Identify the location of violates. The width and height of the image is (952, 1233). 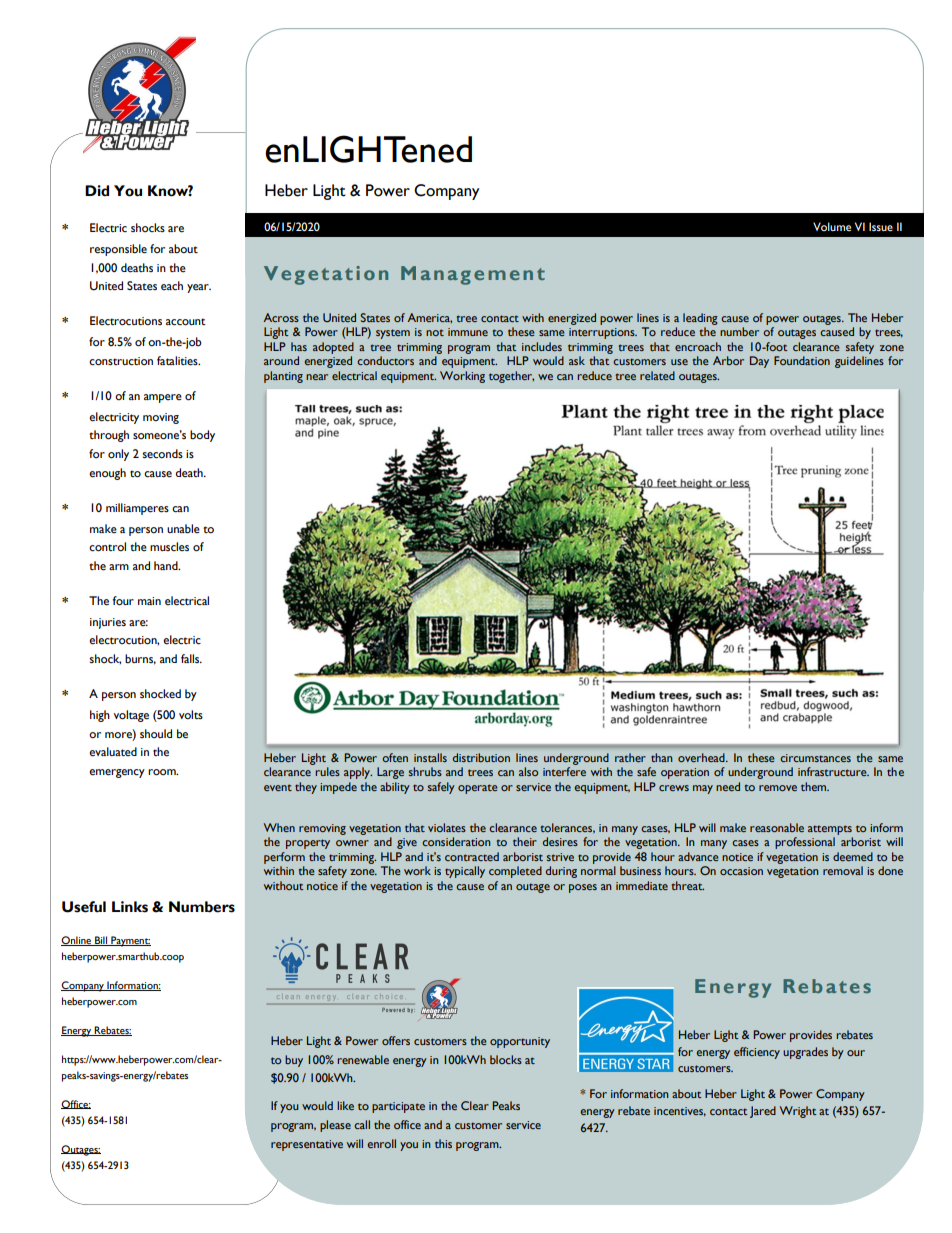
(447, 827).
